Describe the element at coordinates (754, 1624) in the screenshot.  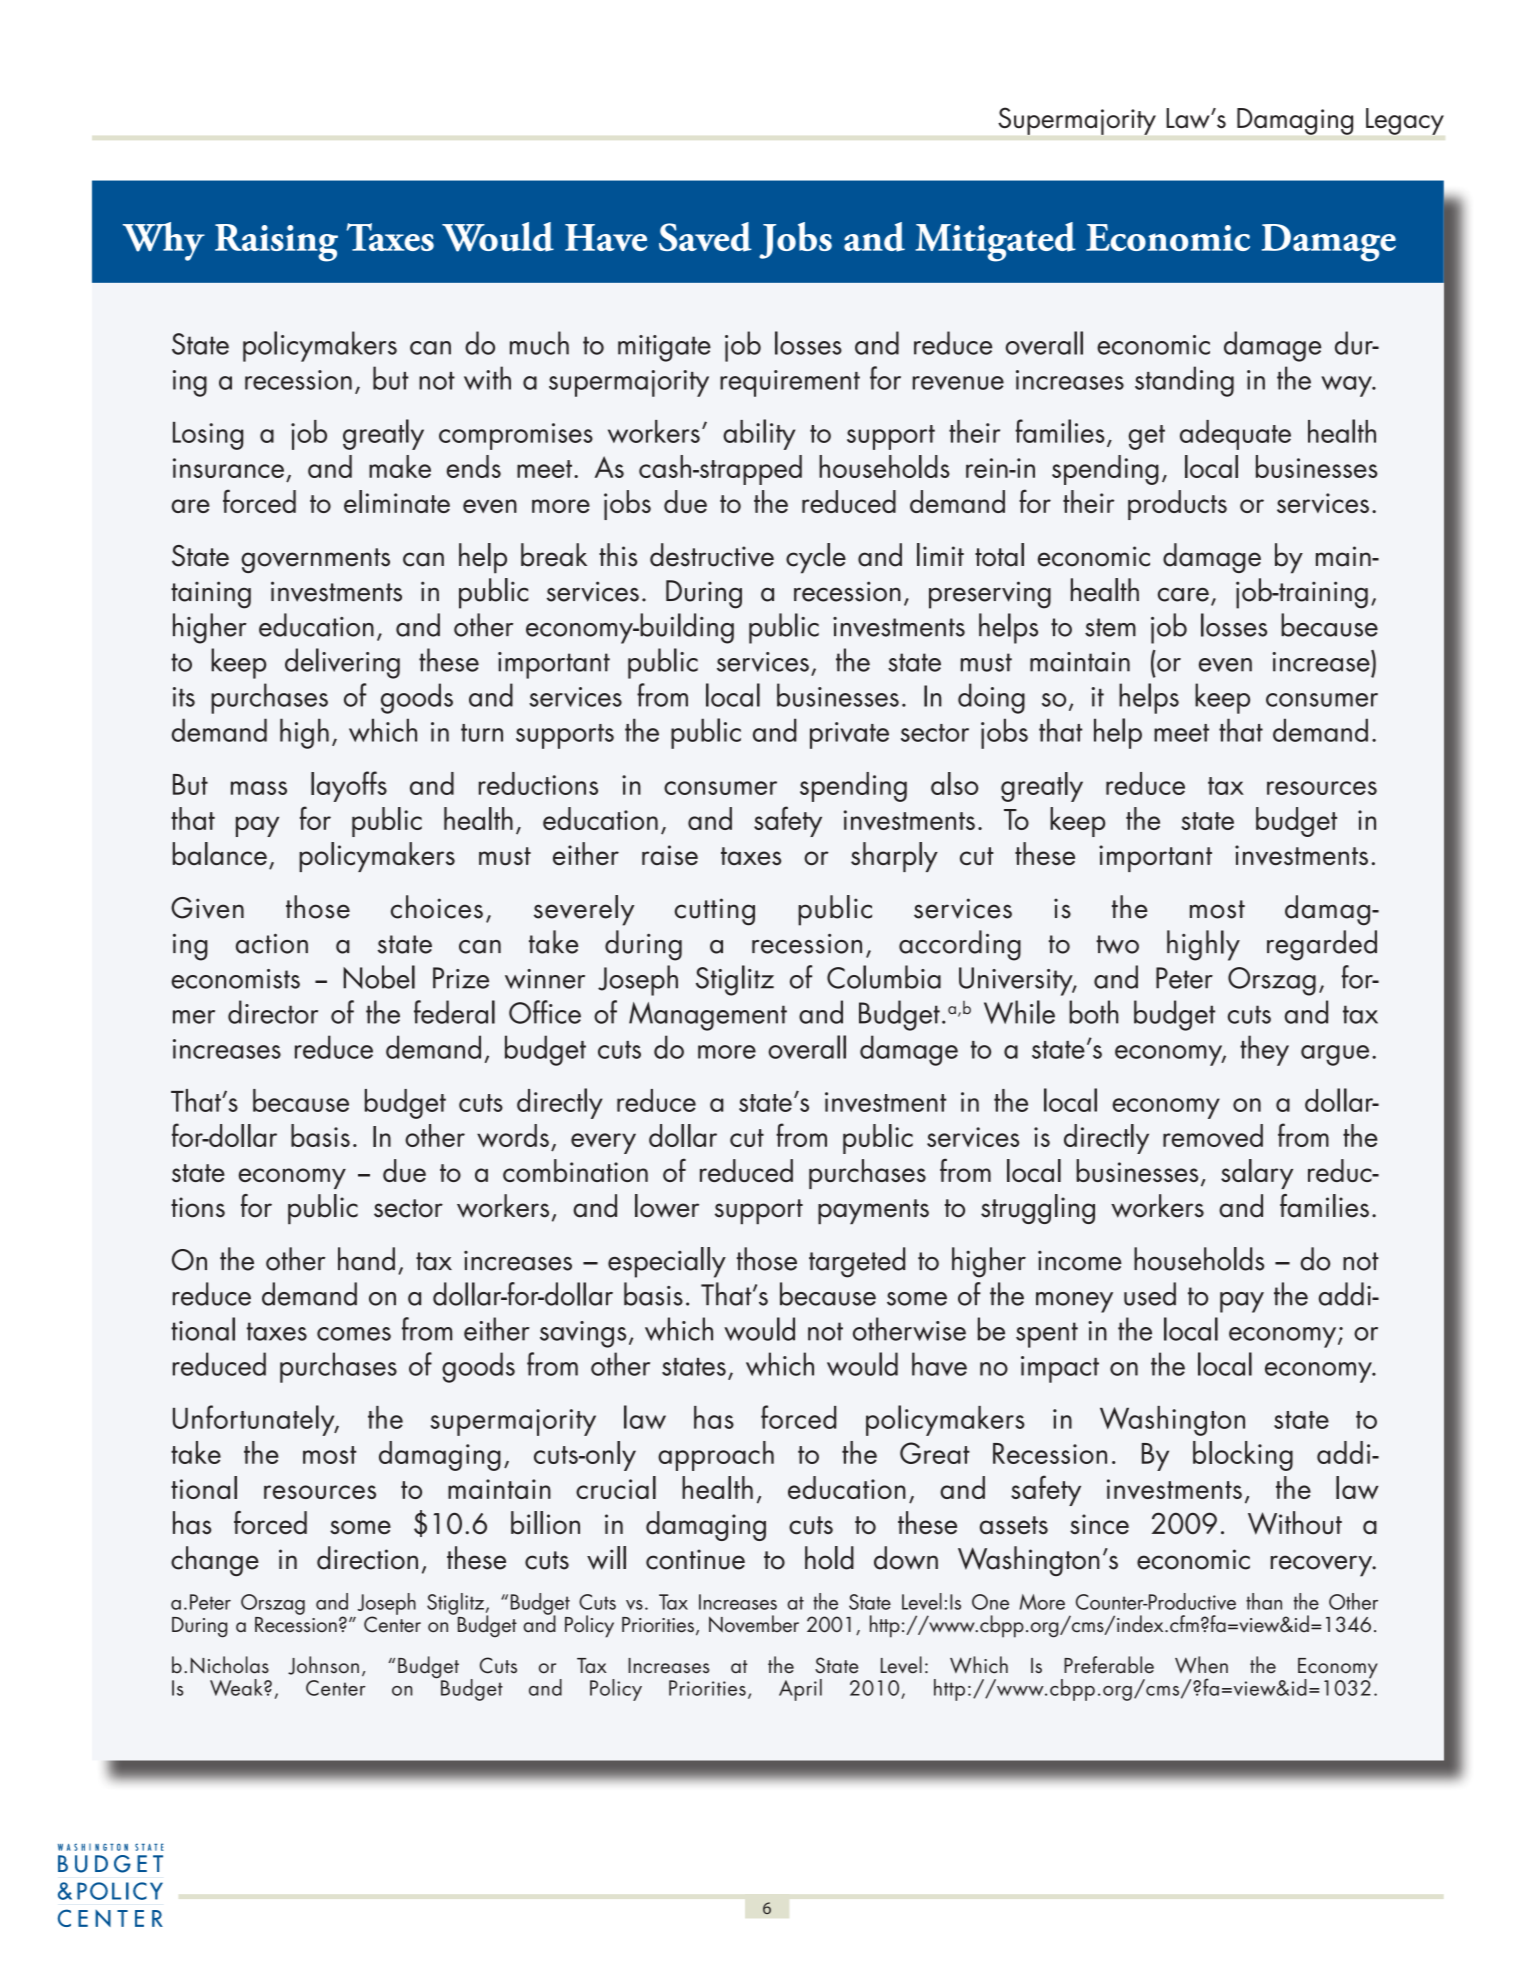
I see `November` at that location.
